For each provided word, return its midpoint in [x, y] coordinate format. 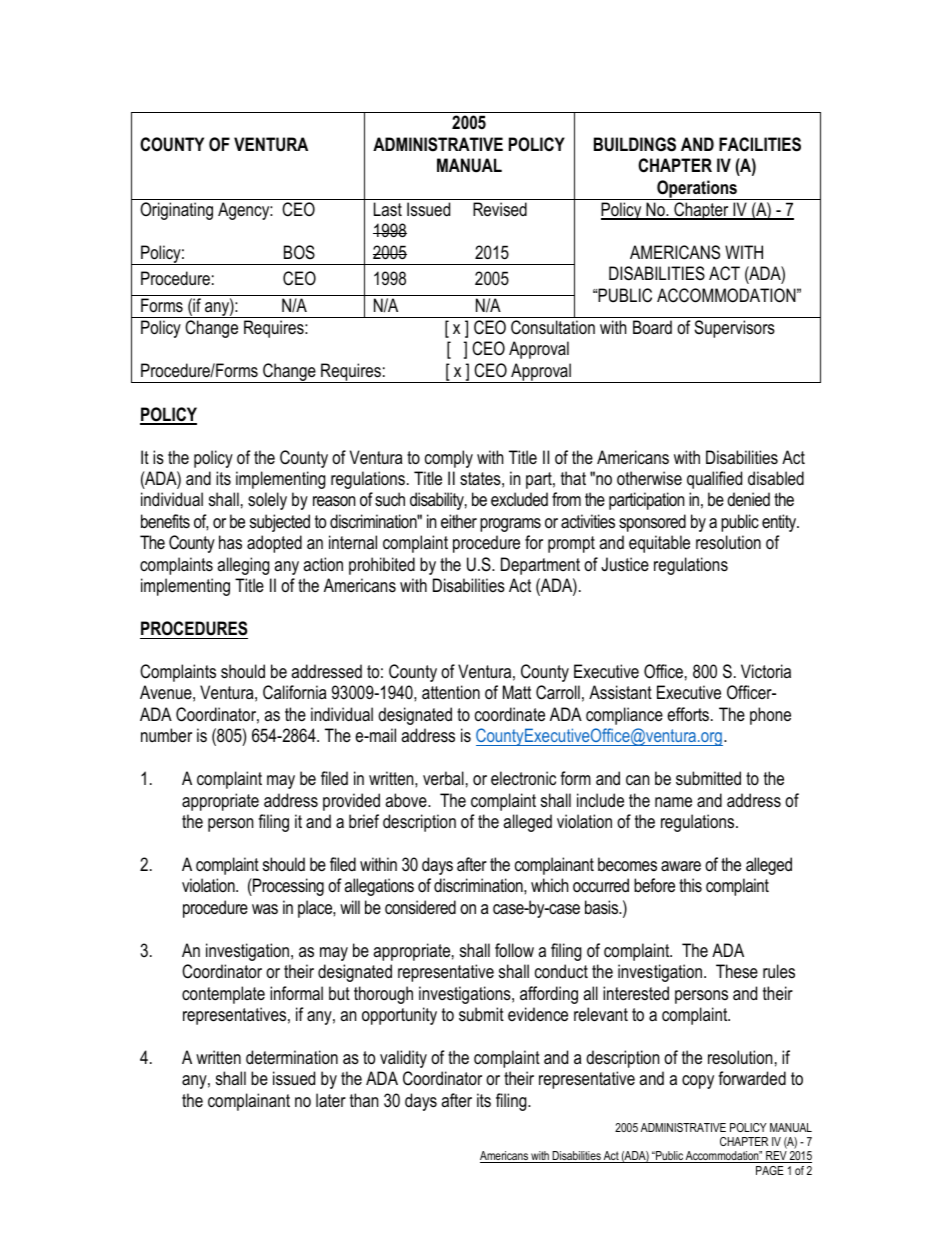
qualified [714, 480]
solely [267, 501]
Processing [287, 887]
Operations [697, 190]
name [673, 802]
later [331, 1100]
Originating [176, 211]
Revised [500, 209]
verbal [443, 778]
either [459, 521]
